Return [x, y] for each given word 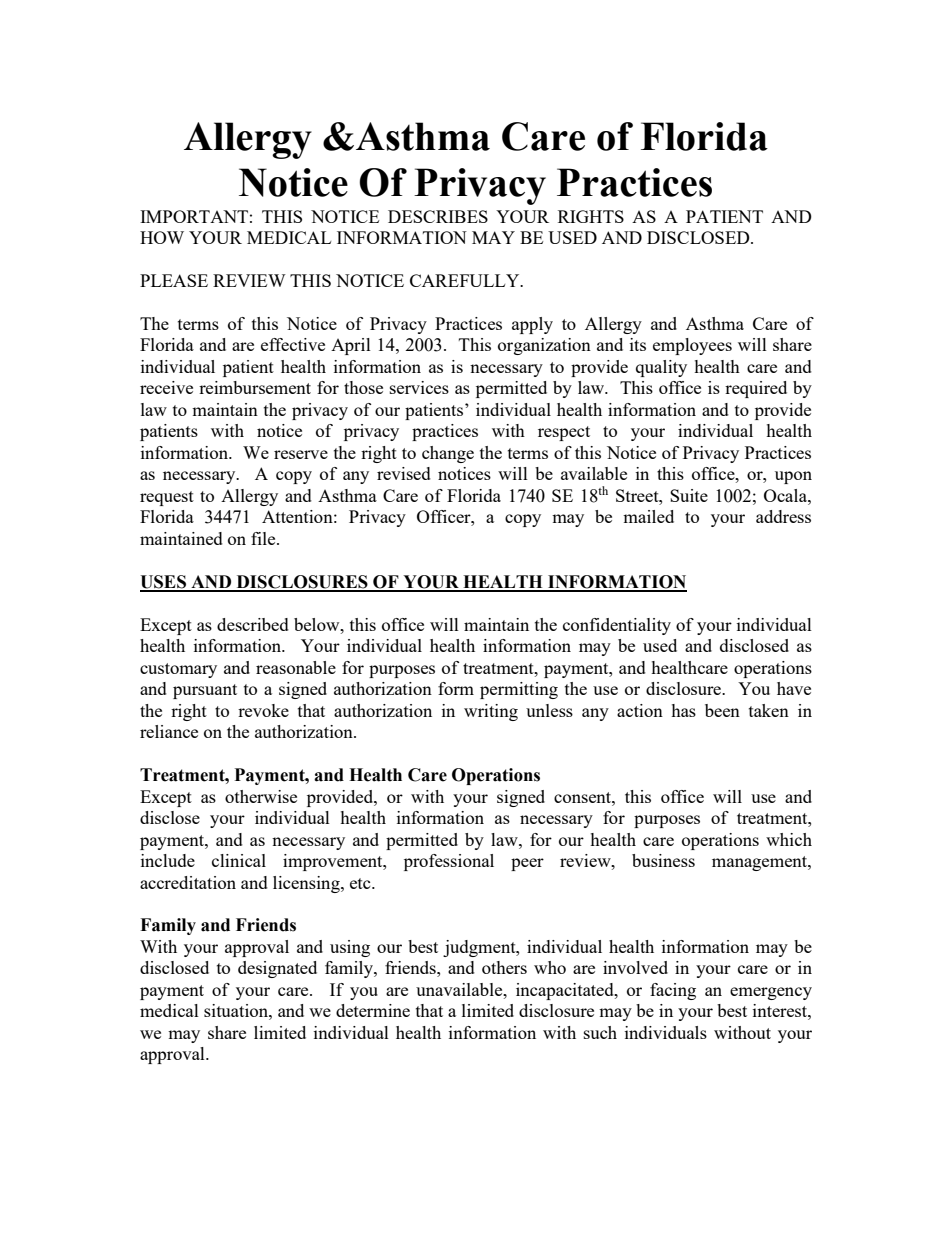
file [264, 538]
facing [673, 991]
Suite [689, 495]
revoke [263, 710]
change [448, 454]
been [722, 710]
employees [692, 346]
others [504, 967]
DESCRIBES [438, 216]
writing [491, 712]
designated [277, 969]
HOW [162, 237]
